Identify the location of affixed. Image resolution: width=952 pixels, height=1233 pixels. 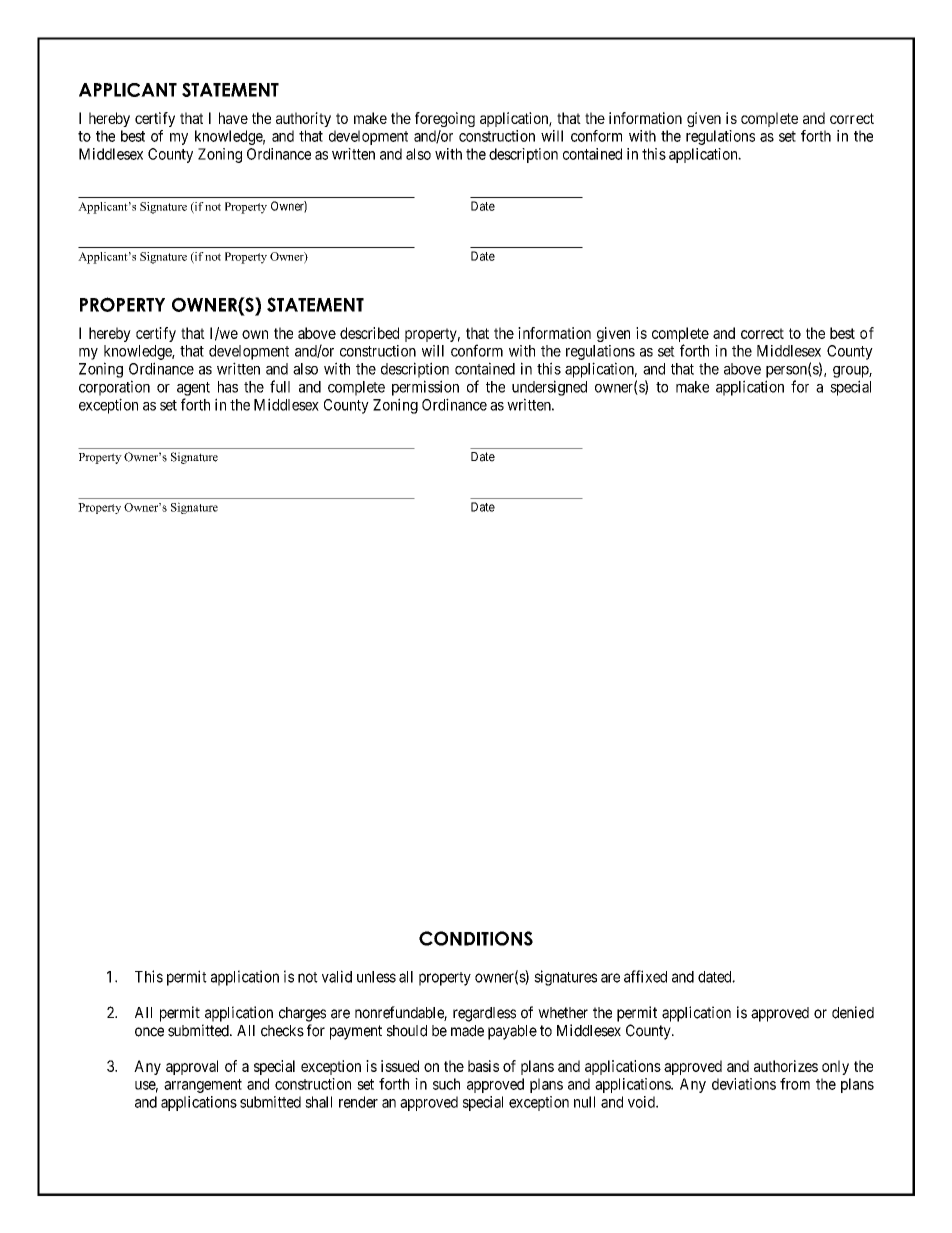
(645, 976).
